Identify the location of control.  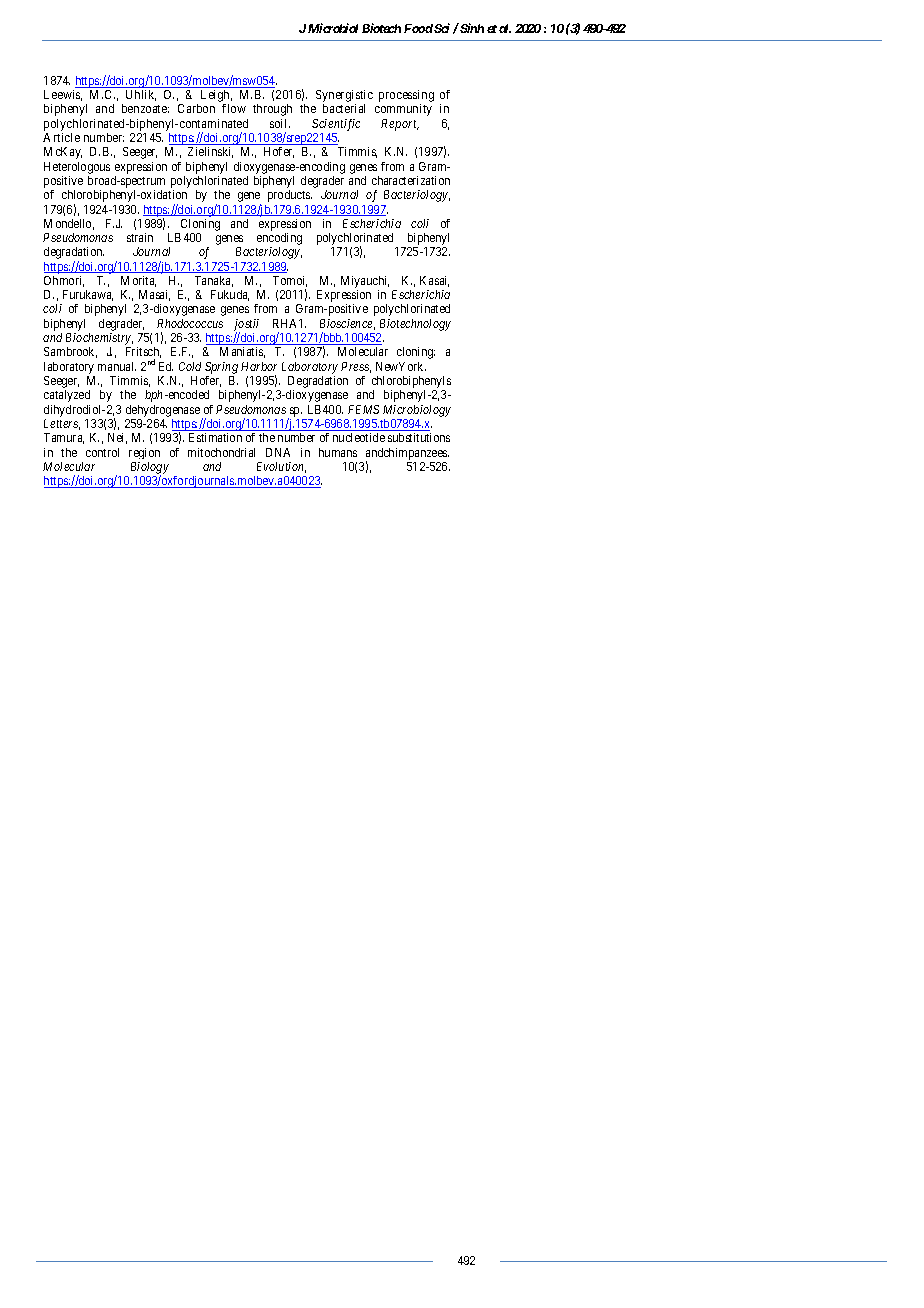
(102, 452).
